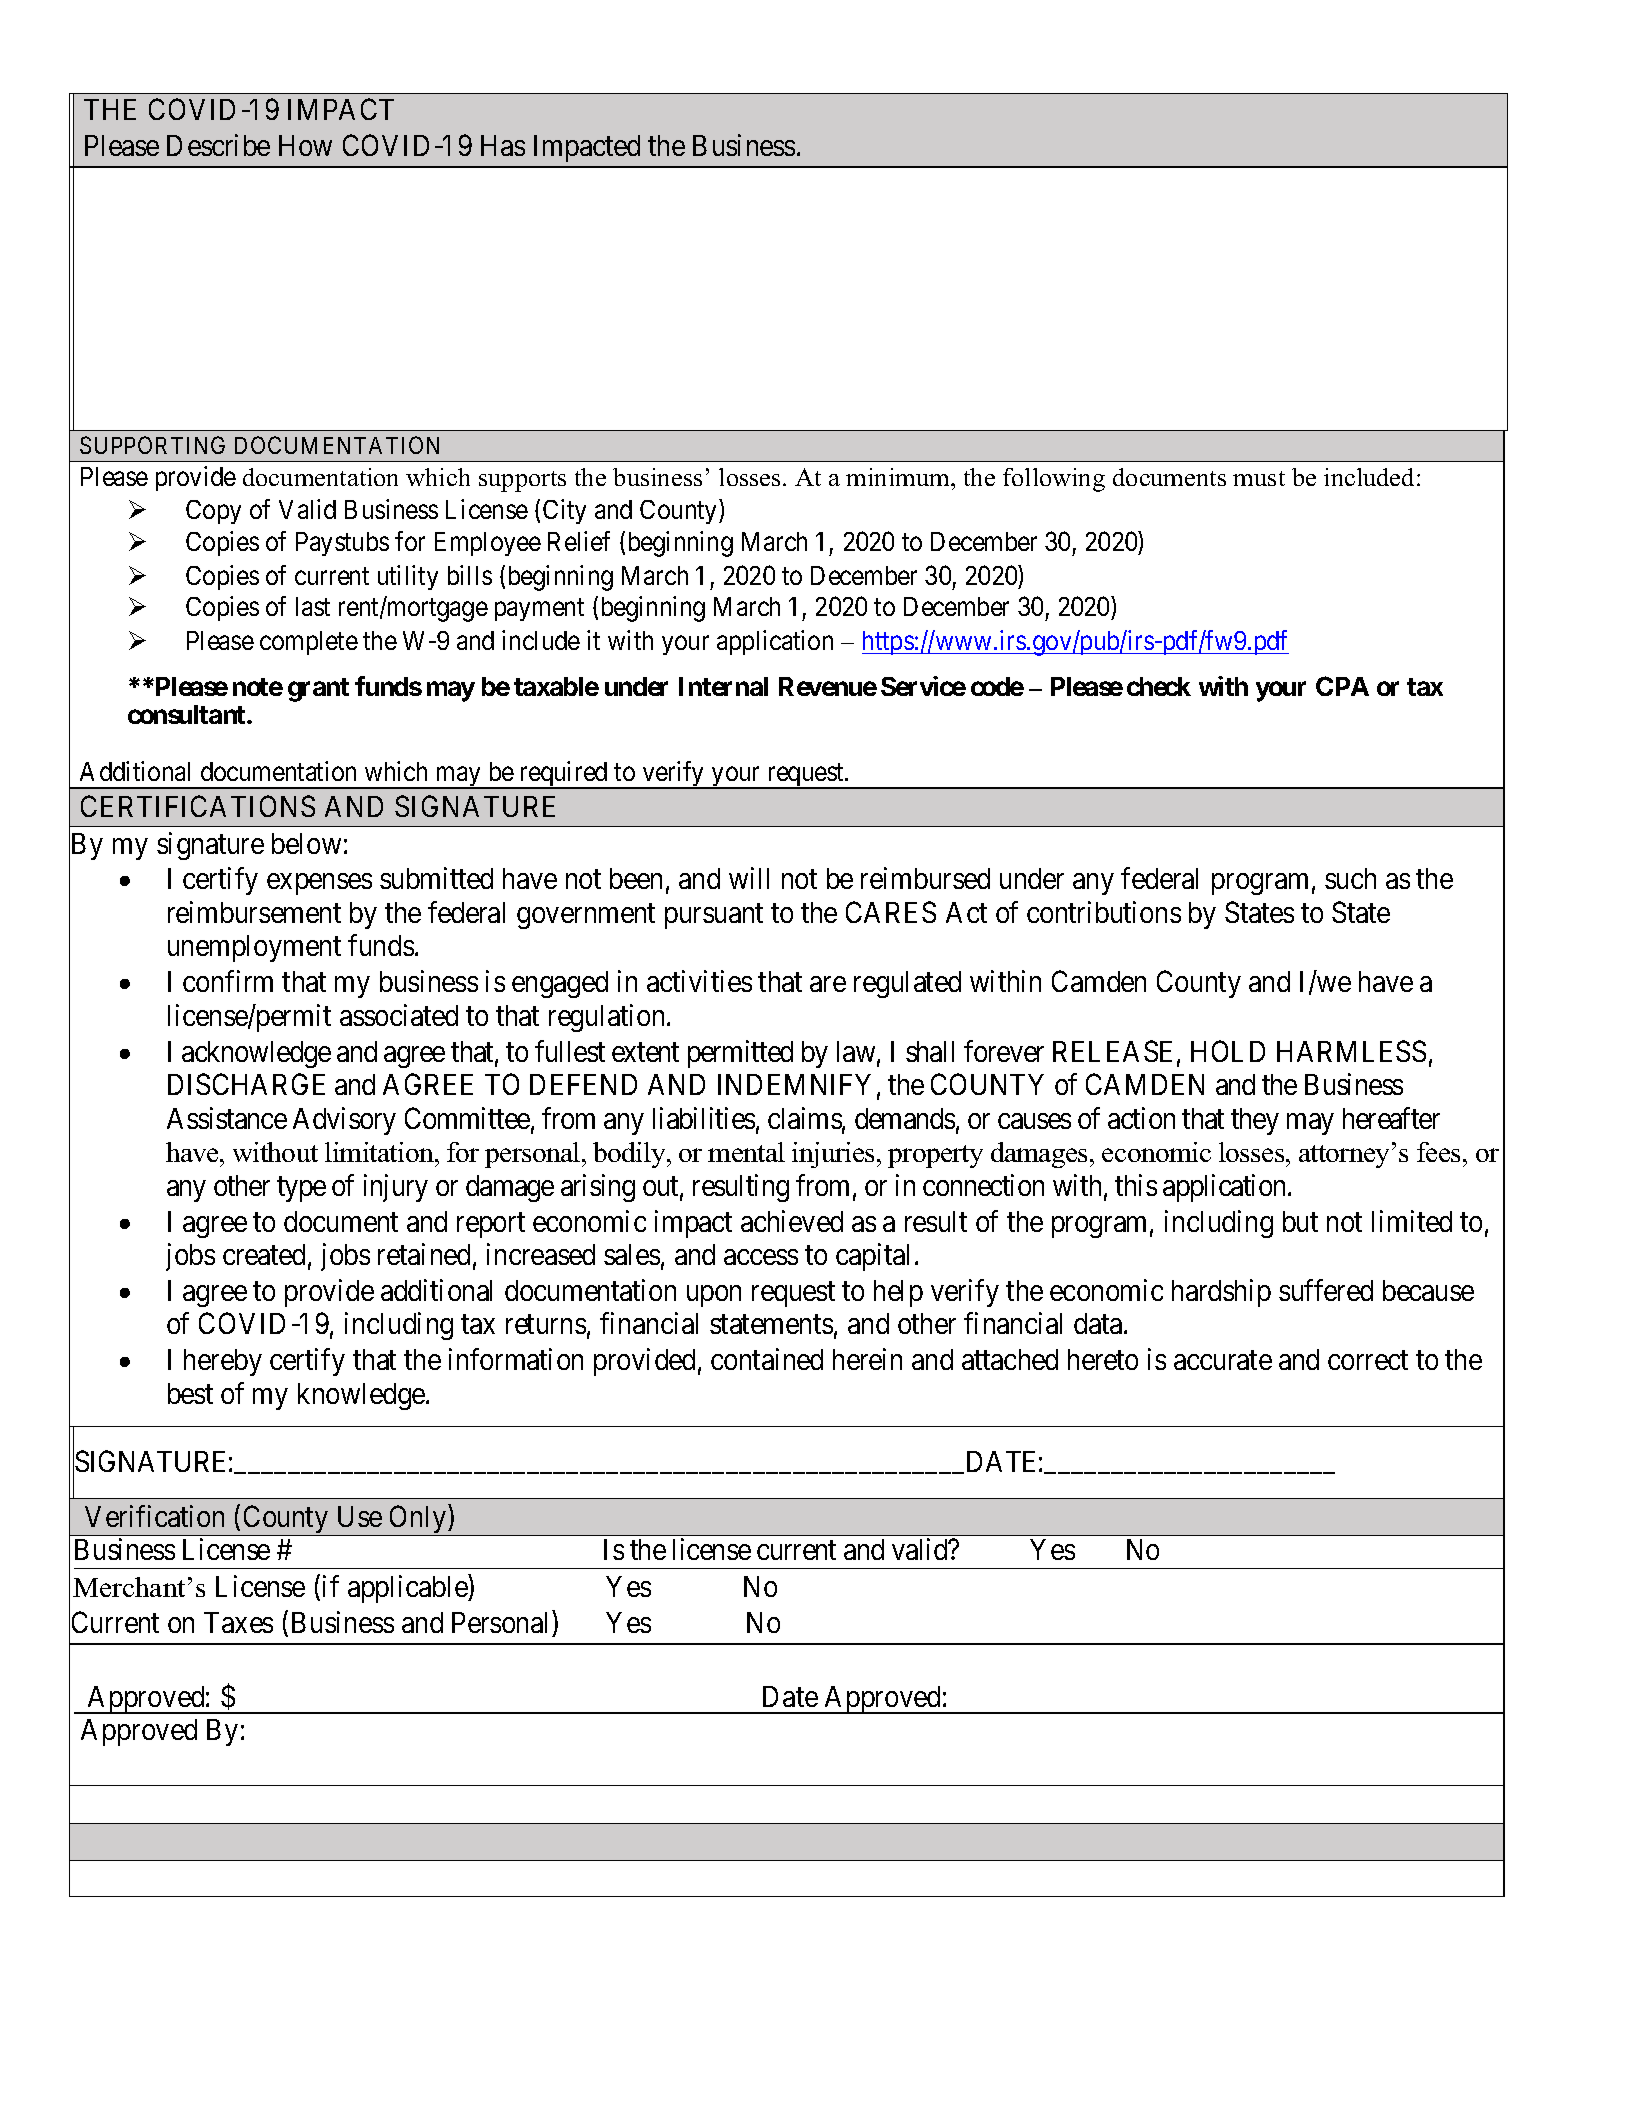  Describe the element at coordinates (503, 145) in the page. I see `Has` at that location.
